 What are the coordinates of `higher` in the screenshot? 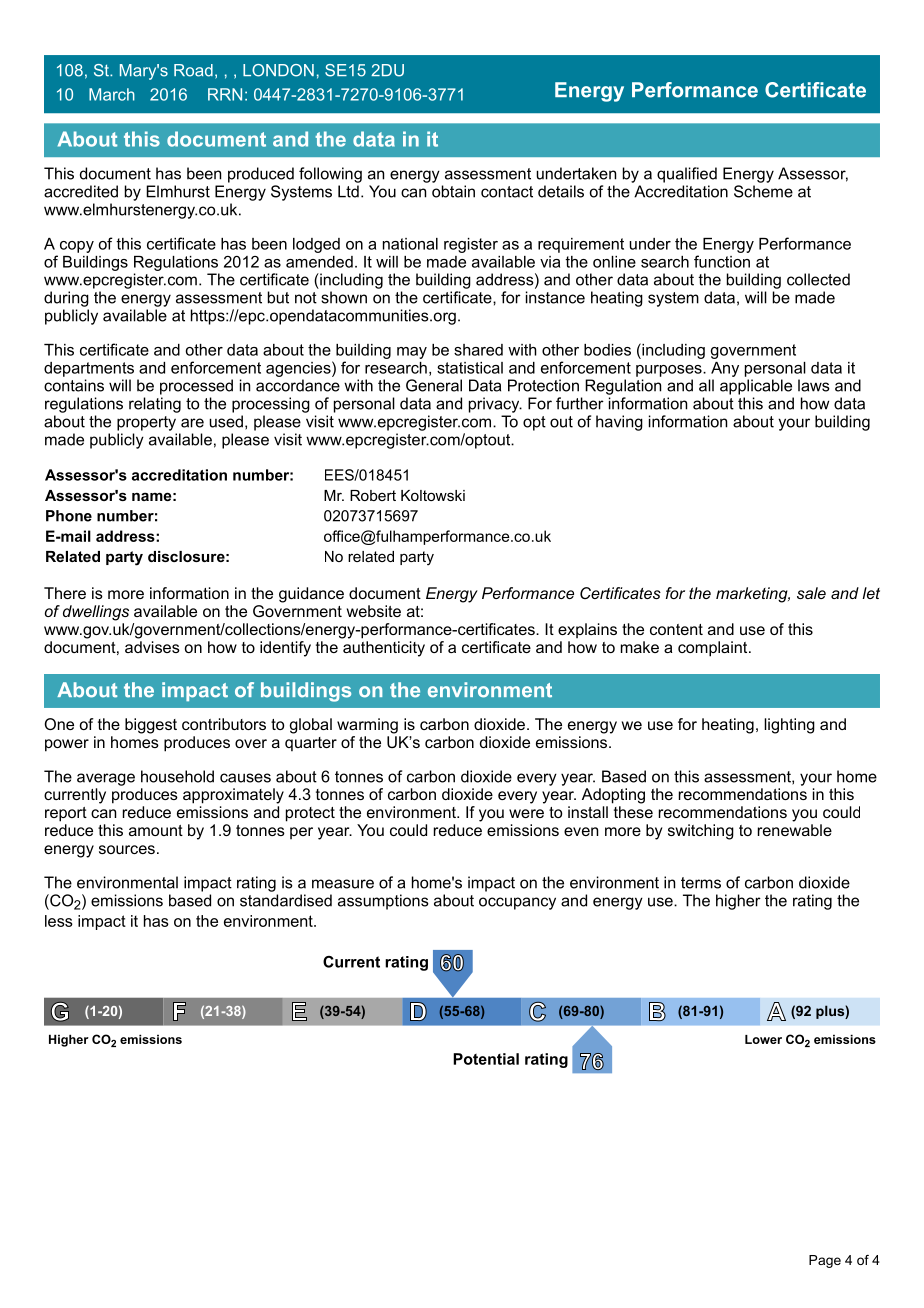 It's located at (738, 902).
